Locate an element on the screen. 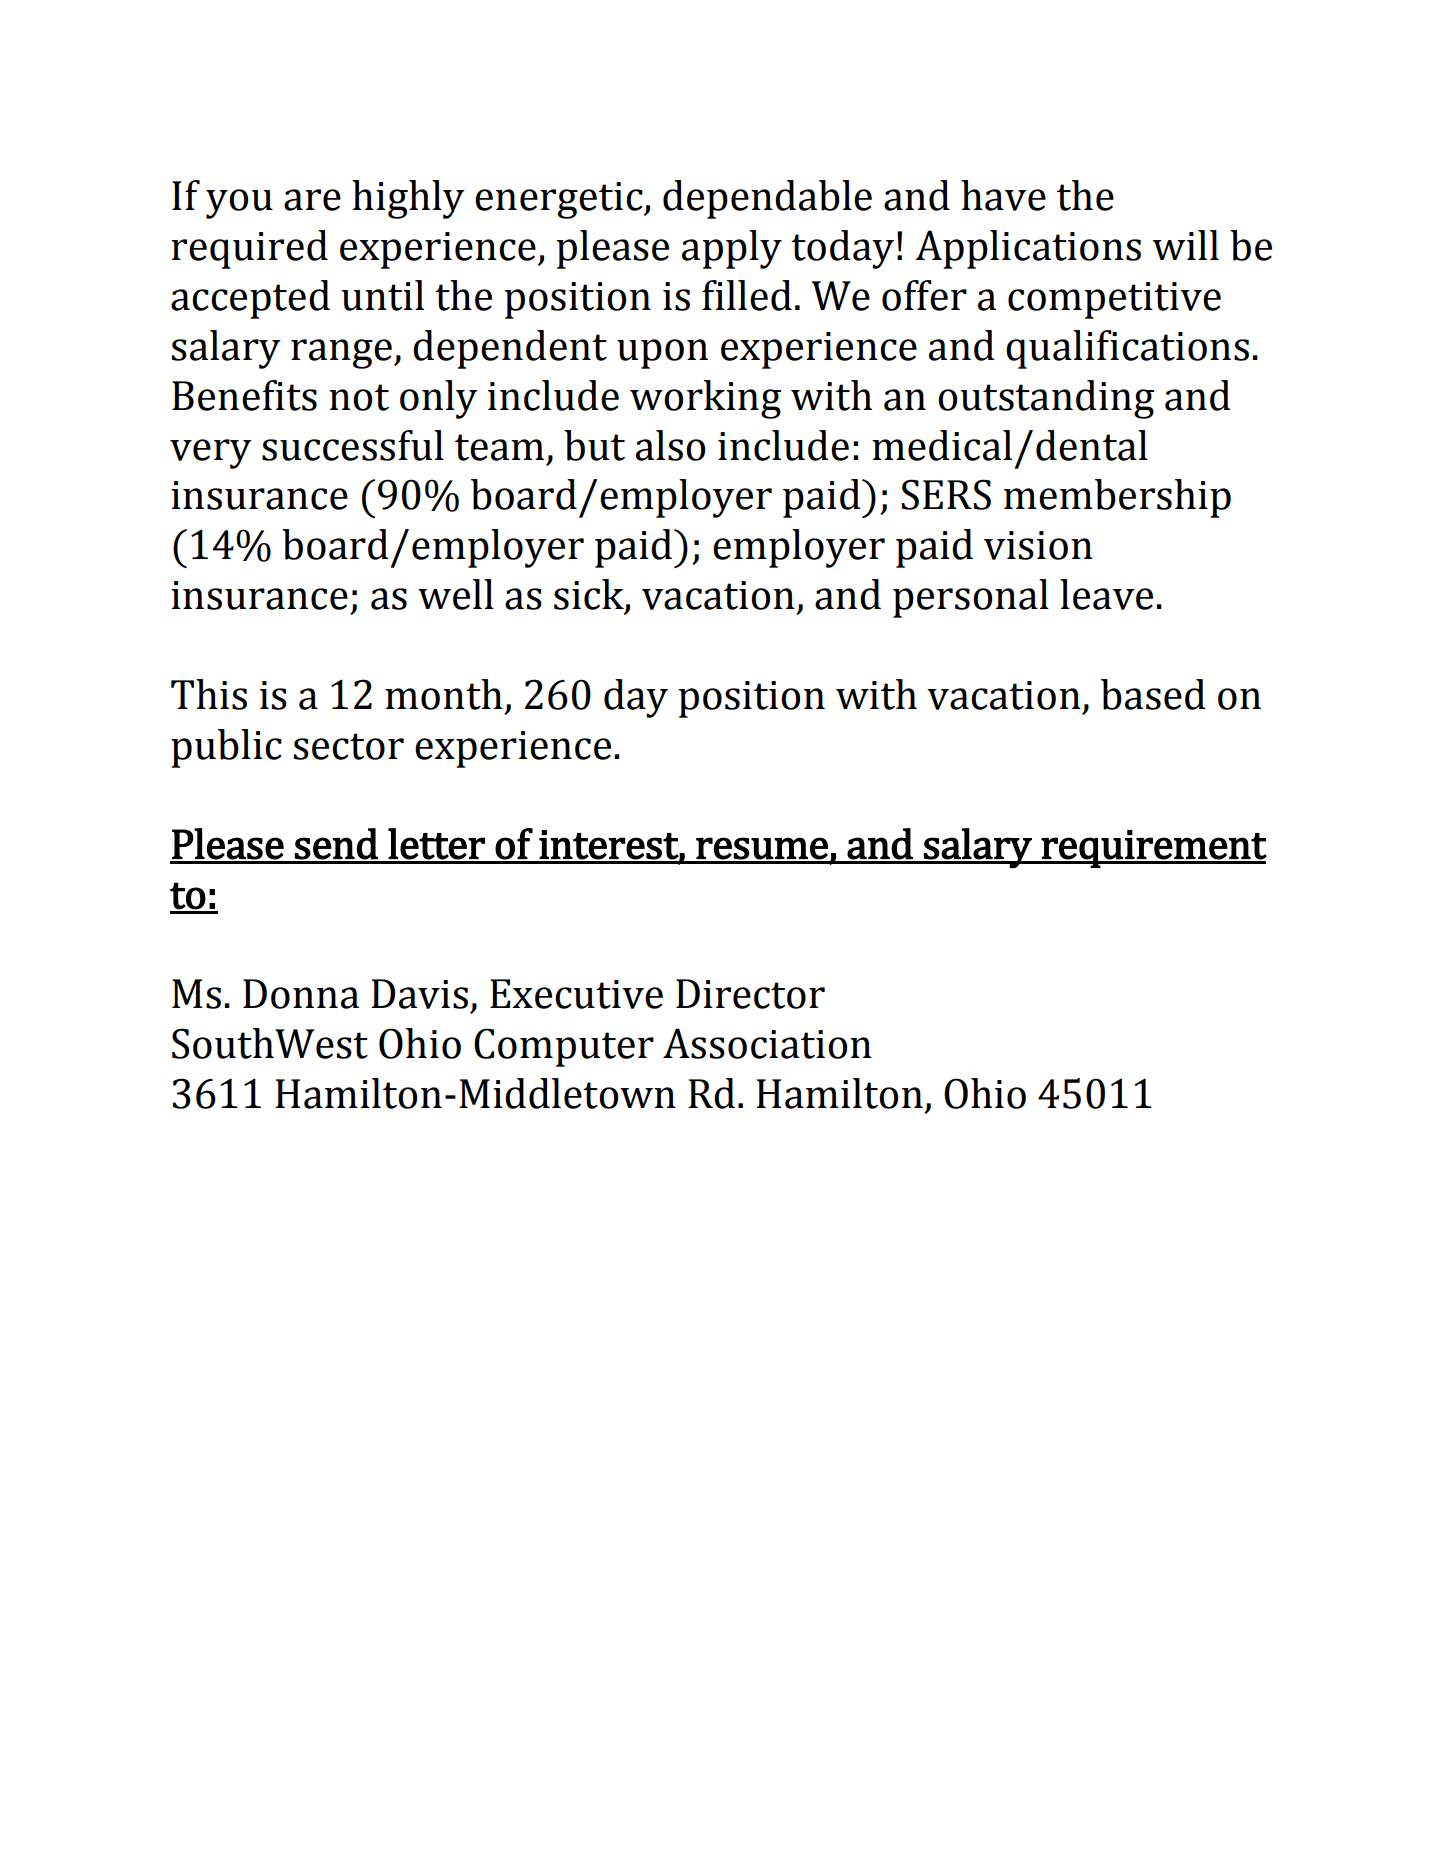 The width and height of the screenshot is (1446, 1871). month is located at coordinates (444, 694).
